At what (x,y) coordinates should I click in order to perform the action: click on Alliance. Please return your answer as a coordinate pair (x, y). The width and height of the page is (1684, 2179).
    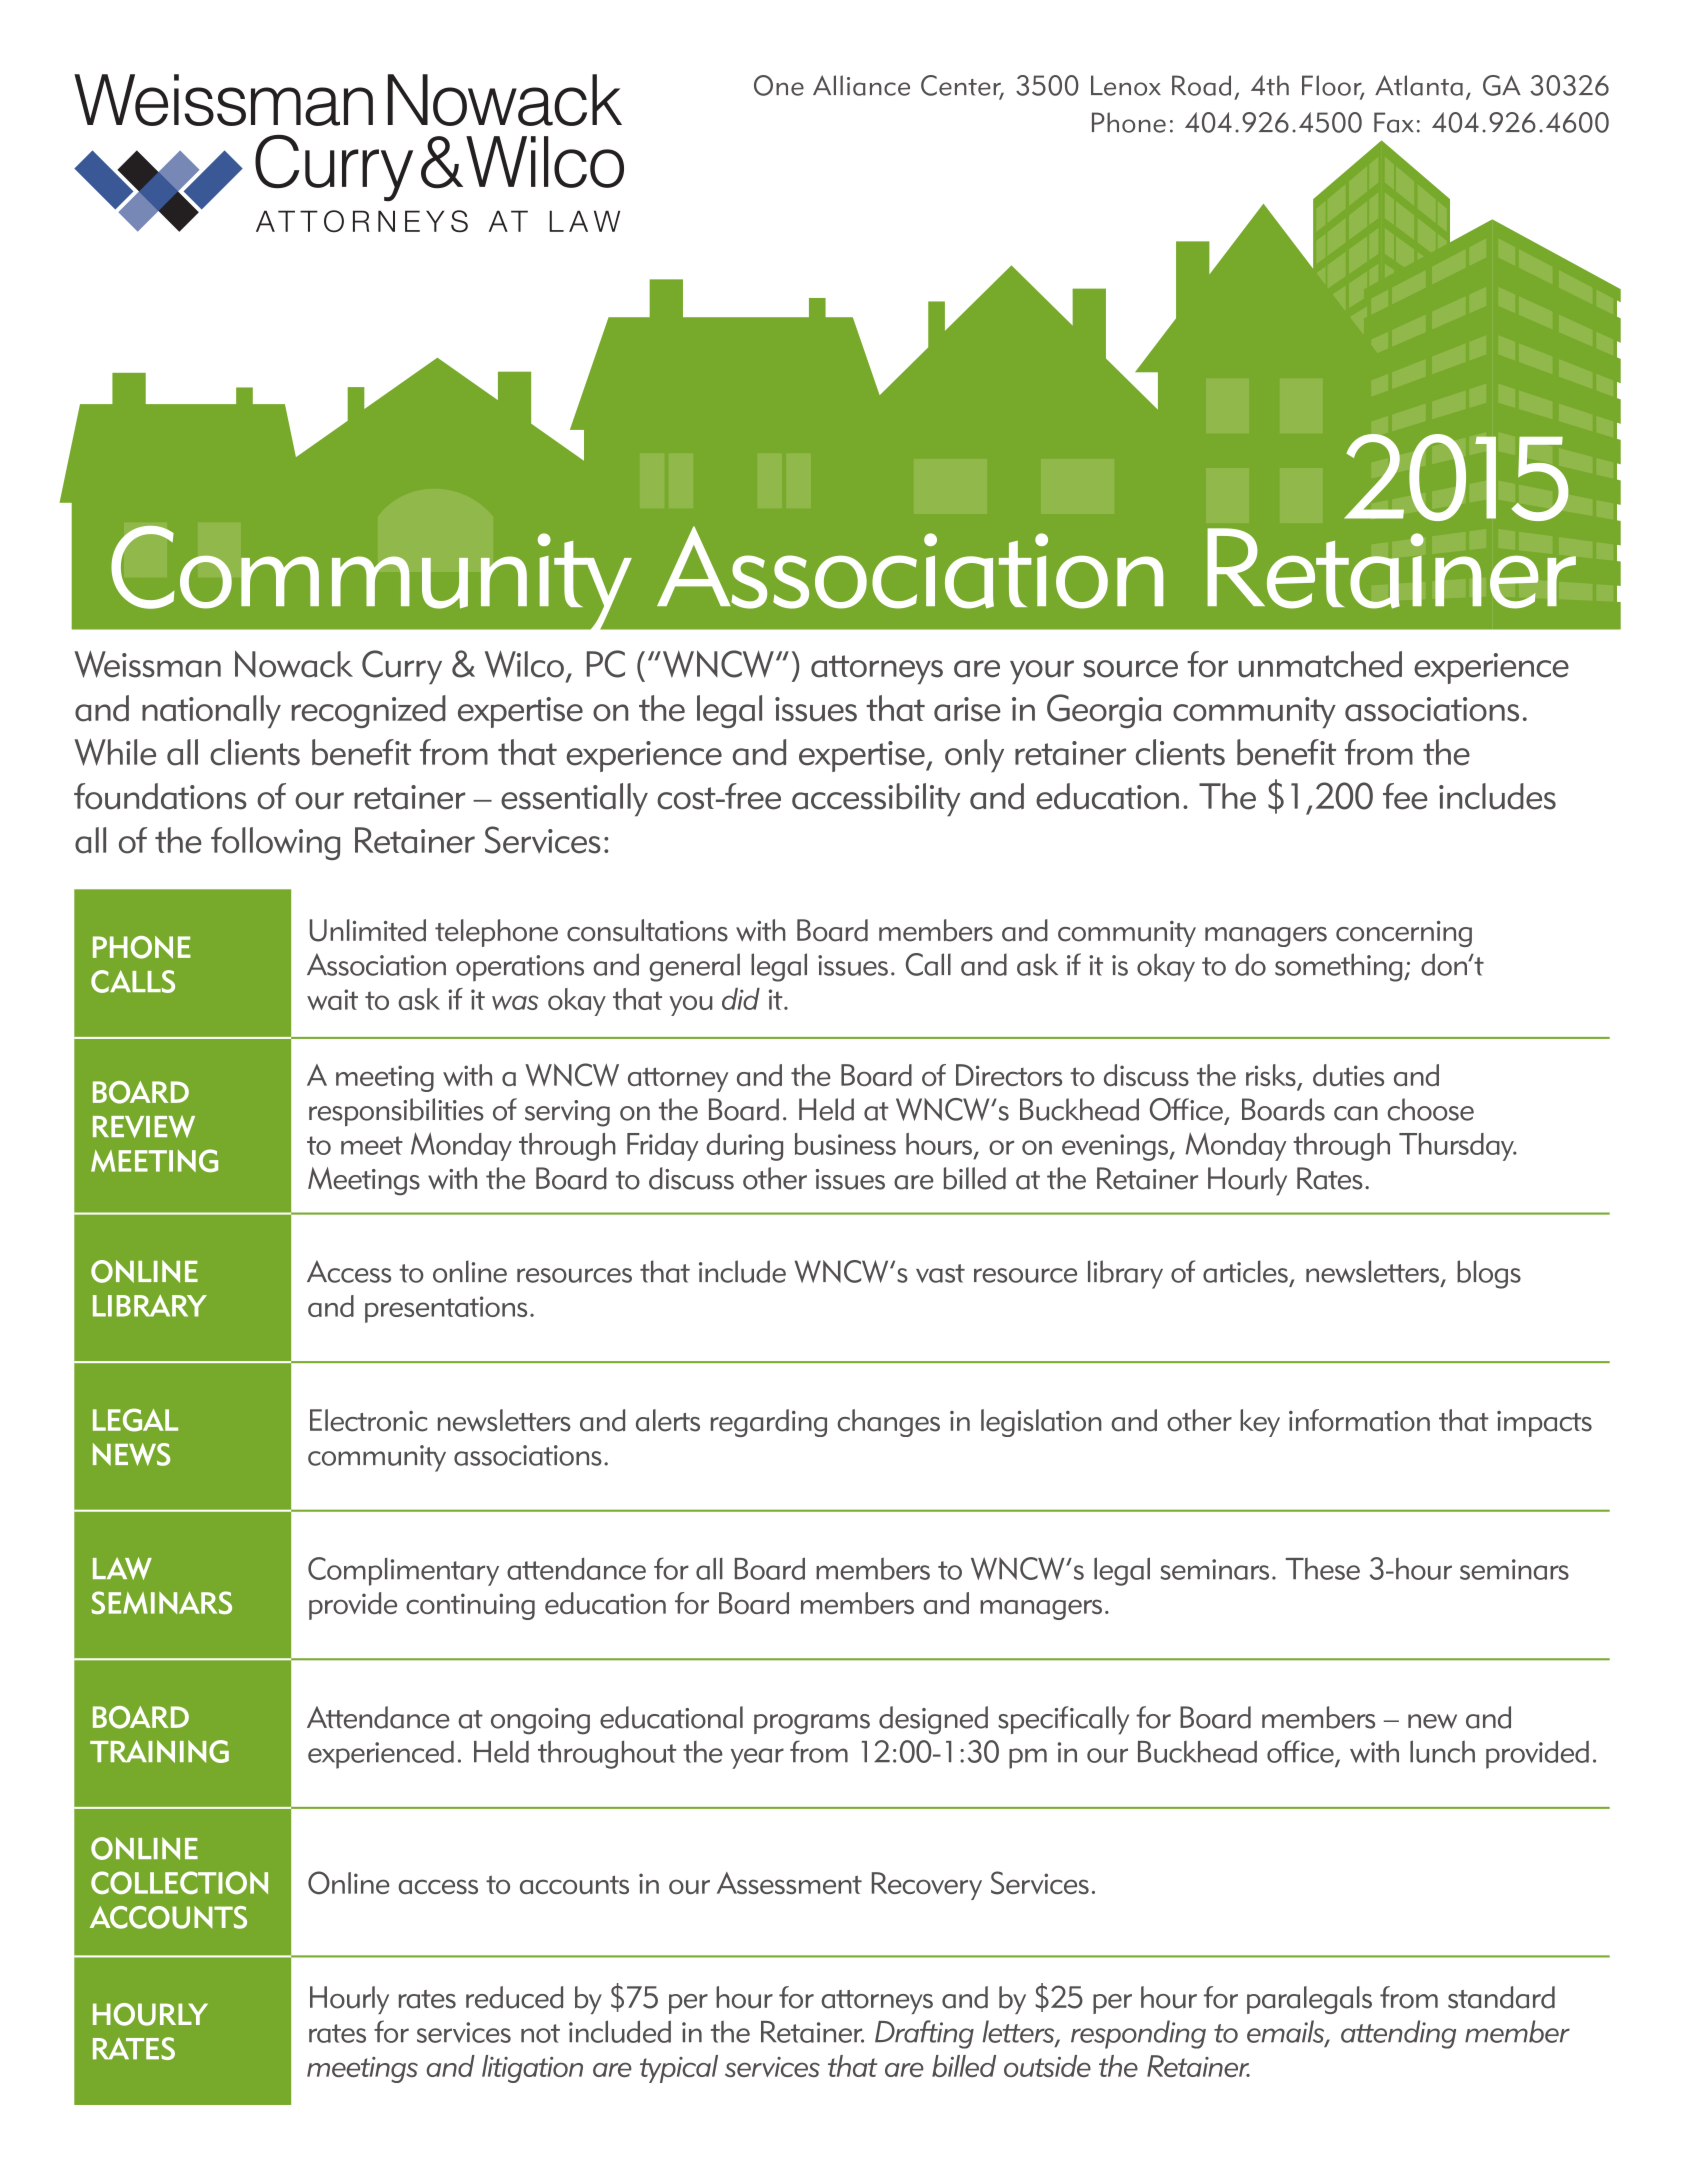
    Looking at the image, I should click on (861, 85).
